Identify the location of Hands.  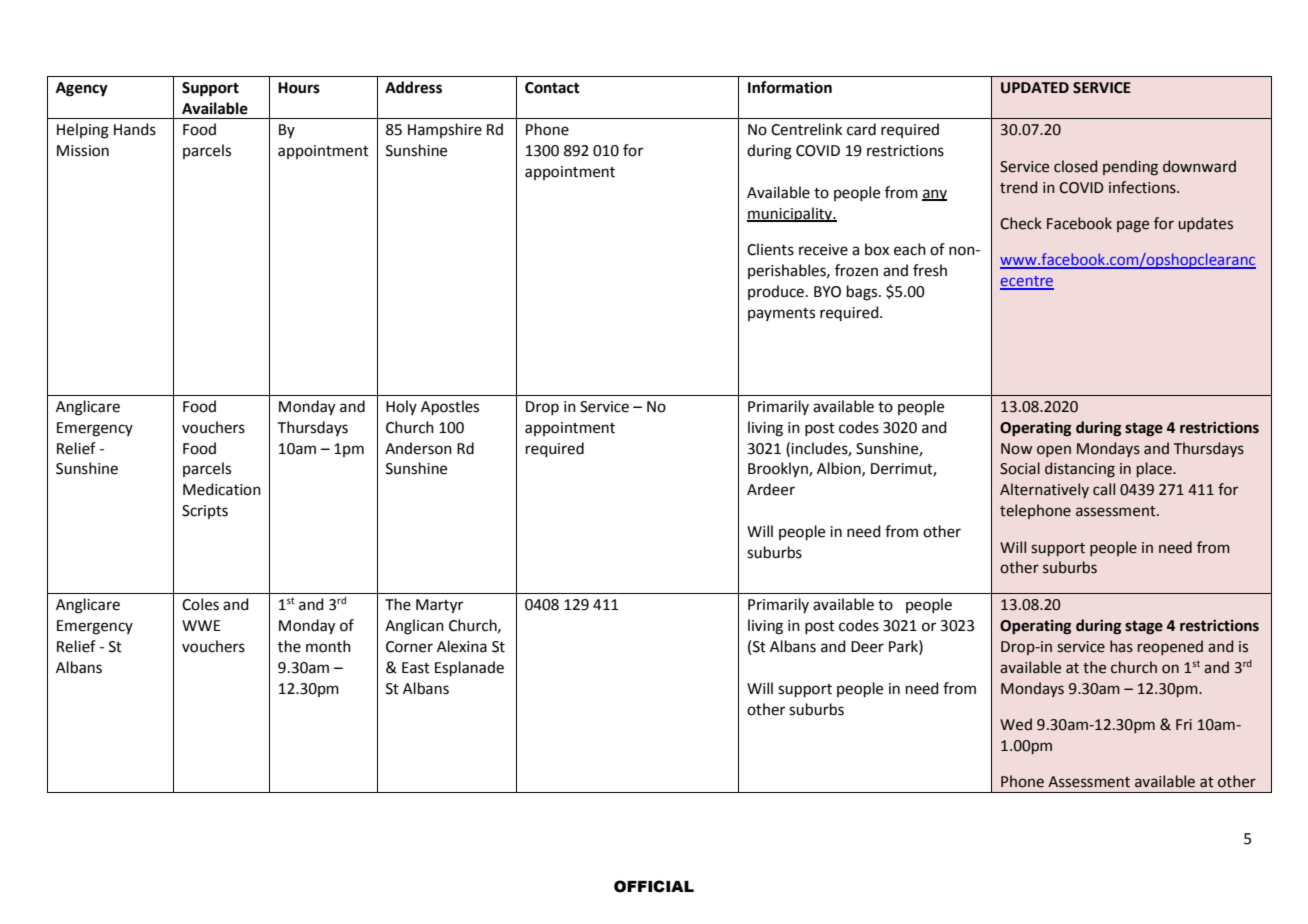
(135, 129).
